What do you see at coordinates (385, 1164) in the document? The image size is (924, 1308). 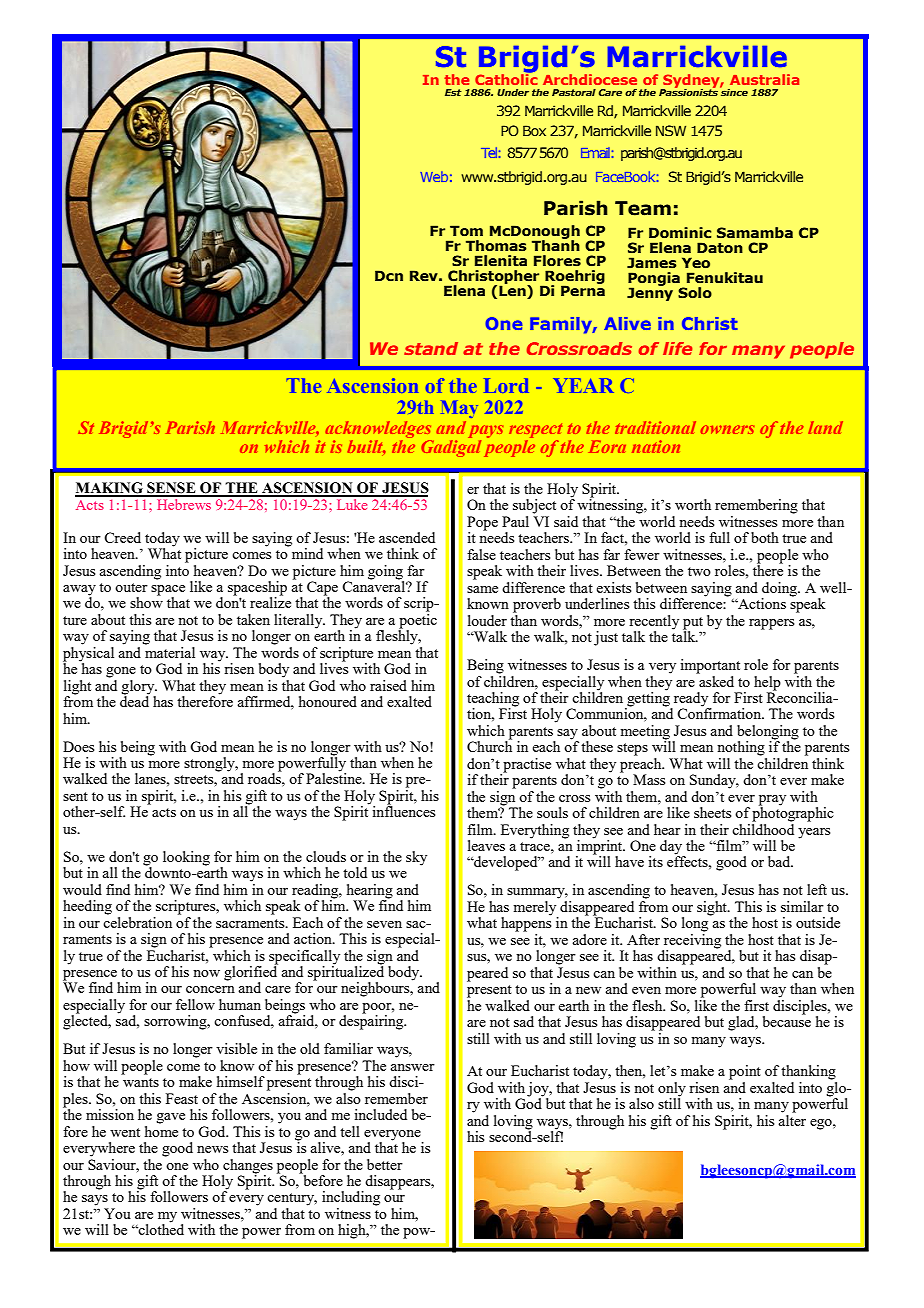 I see `better` at bounding box center [385, 1164].
